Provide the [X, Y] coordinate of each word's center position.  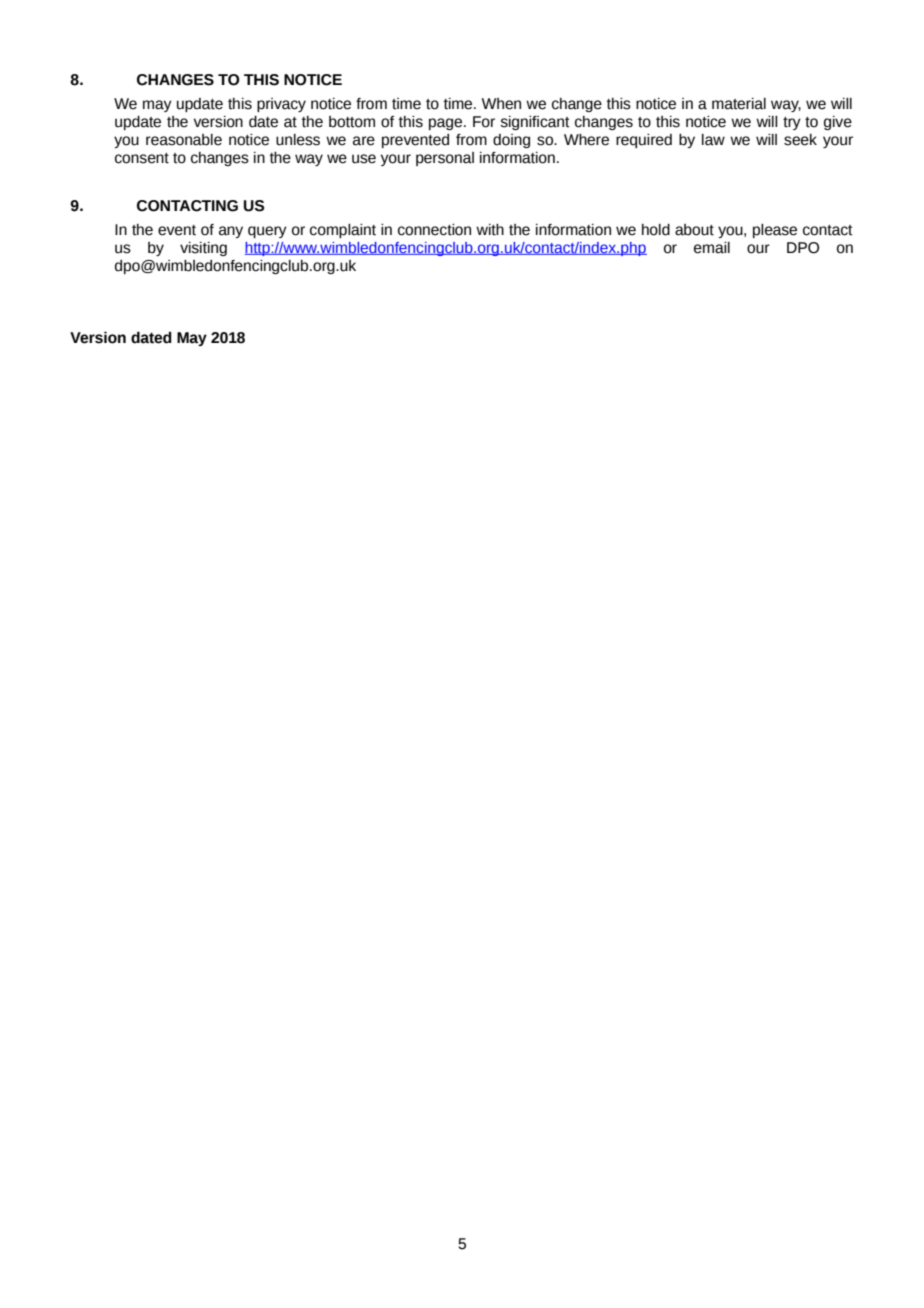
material [739, 104]
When [501, 104]
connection [434, 230]
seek [800, 140]
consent [142, 158]
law [713, 140]
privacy [281, 105]
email [712, 248]
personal [445, 159]
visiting [203, 249]
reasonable [184, 140]
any [231, 232]
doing [511, 141]
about [694, 230]
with [490, 230]
